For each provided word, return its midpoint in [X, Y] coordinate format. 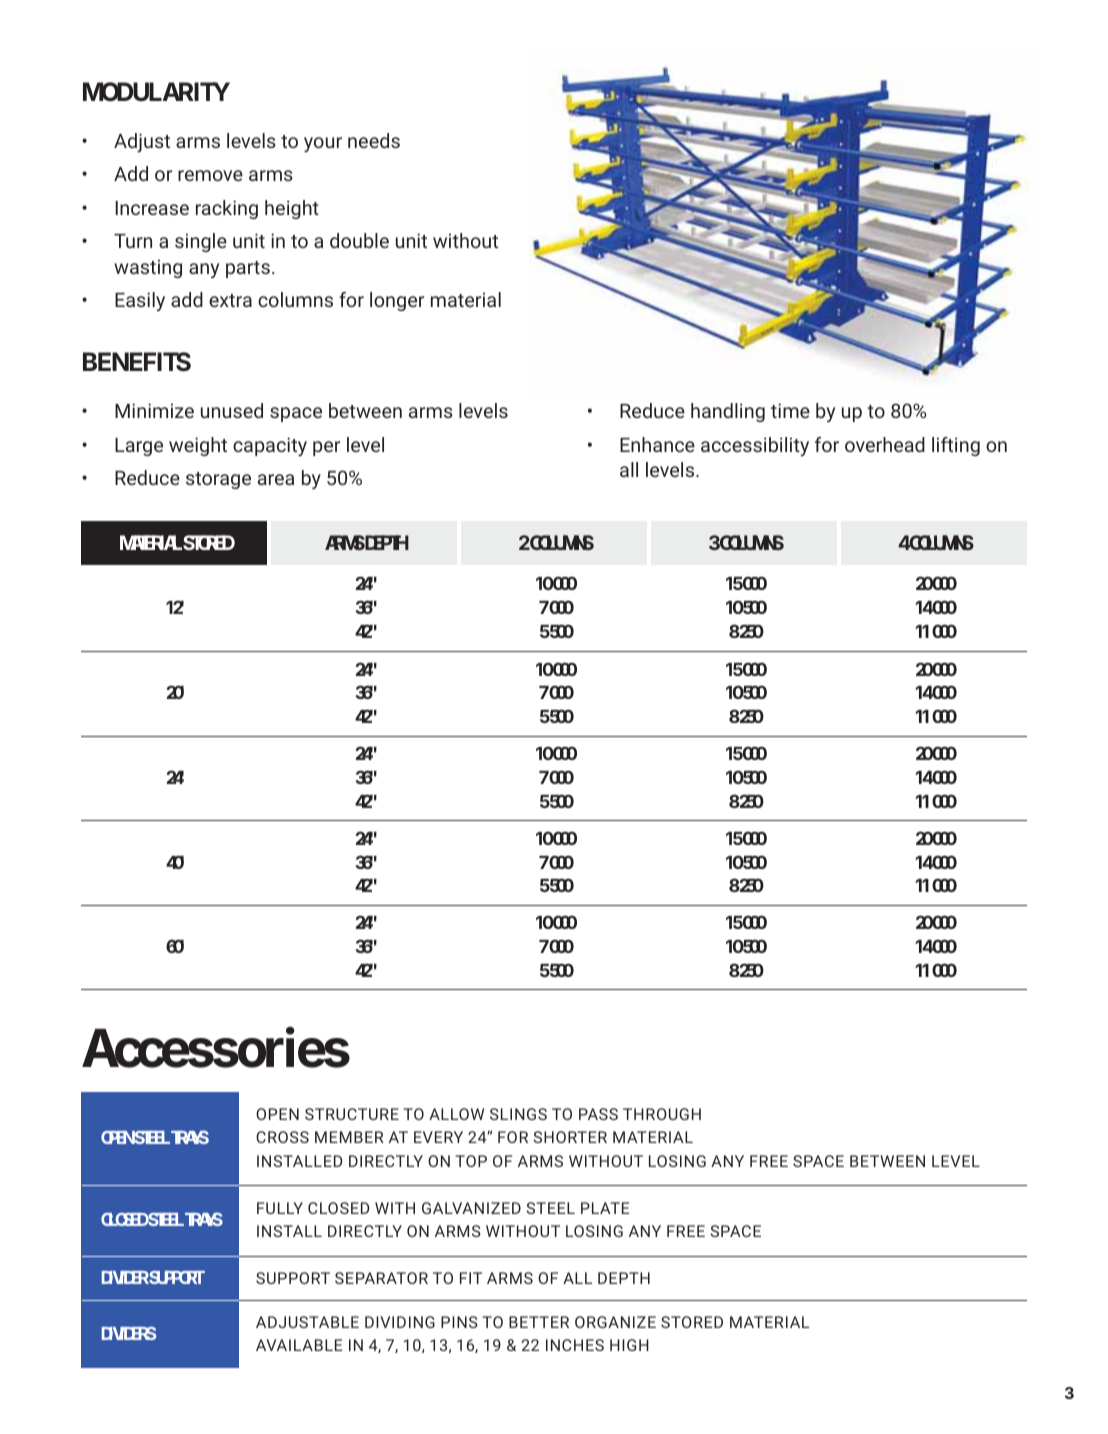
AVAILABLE [299, 1345]
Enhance [657, 444]
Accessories [216, 1048]
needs [374, 140]
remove [210, 175]
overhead [885, 444]
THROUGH [662, 1114]
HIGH [629, 1345]
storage [218, 480]
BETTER [539, 1322]
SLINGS [518, 1114]
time [790, 410]
